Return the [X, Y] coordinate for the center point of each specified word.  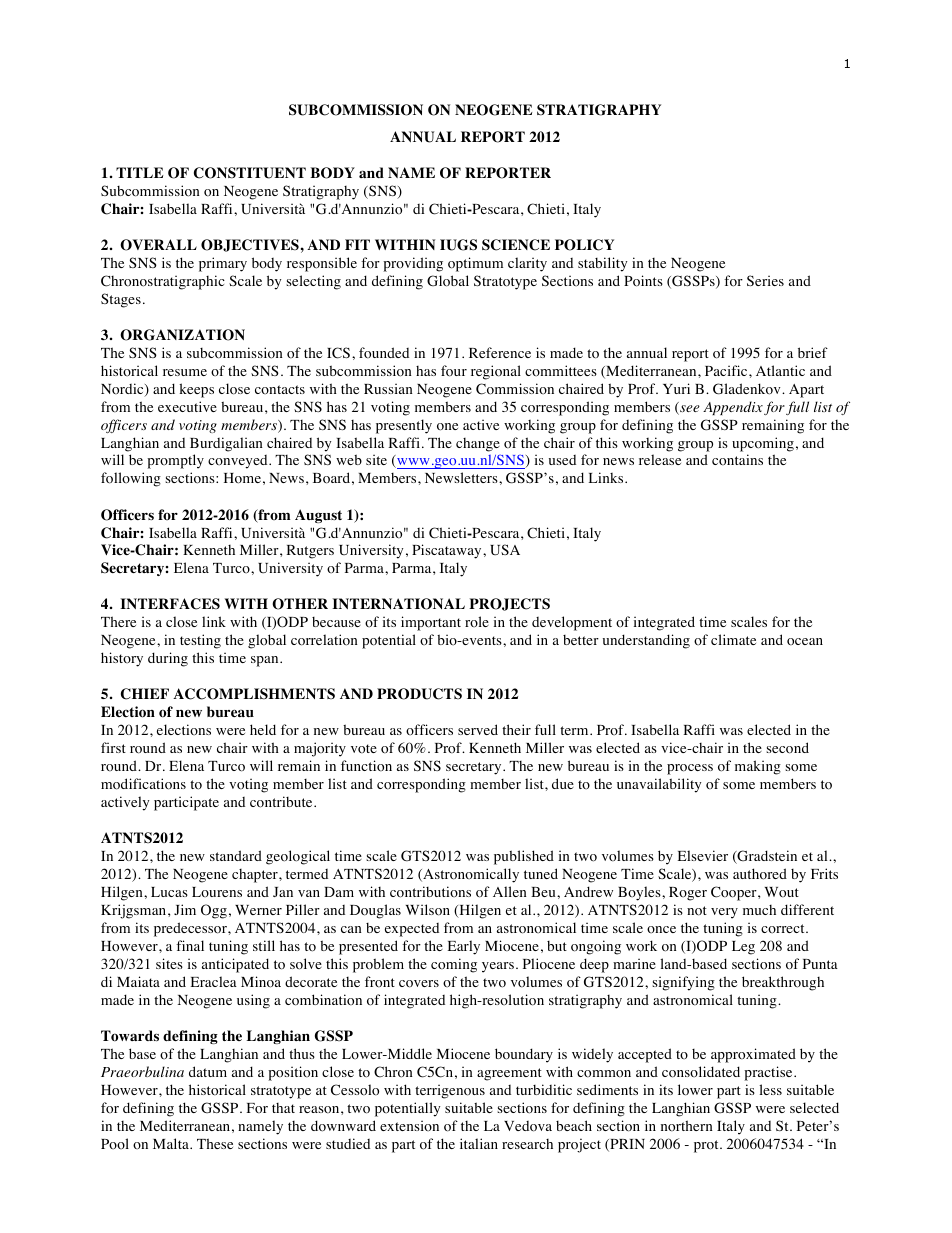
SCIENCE [516, 245]
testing [200, 641]
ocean [805, 642]
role [477, 621]
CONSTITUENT [250, 173]
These [215, 1143]
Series [765, 280]
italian [479, 1143]
